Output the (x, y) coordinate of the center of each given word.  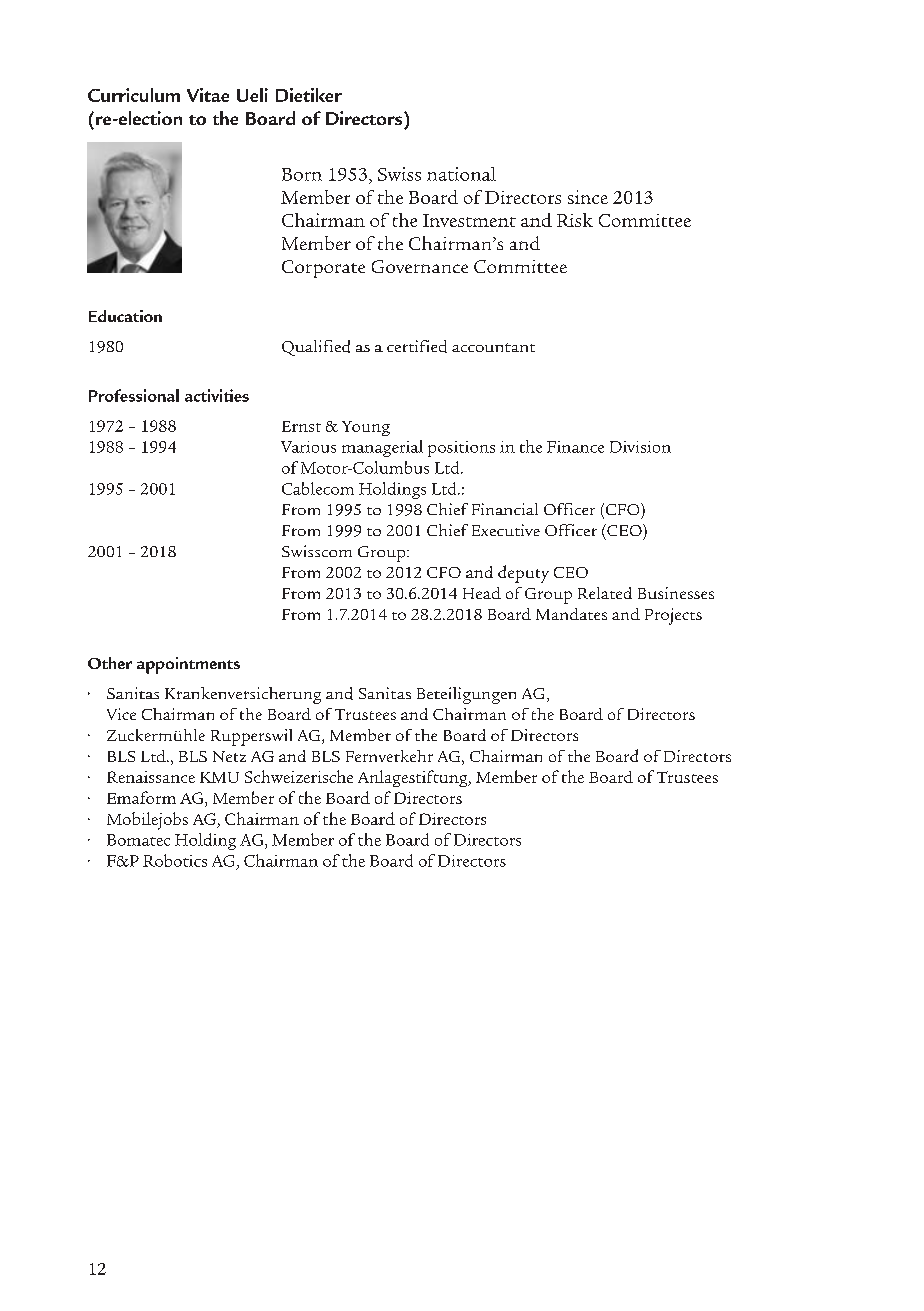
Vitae (208, 95)
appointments (188, 665)
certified (417, 346)
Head (482, 593)
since (588, 197)
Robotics (175, 860)
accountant (493, 347)
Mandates (571, 614)
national (461, 174)
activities (217, 395)
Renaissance (151, 777)
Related (605, 593)
